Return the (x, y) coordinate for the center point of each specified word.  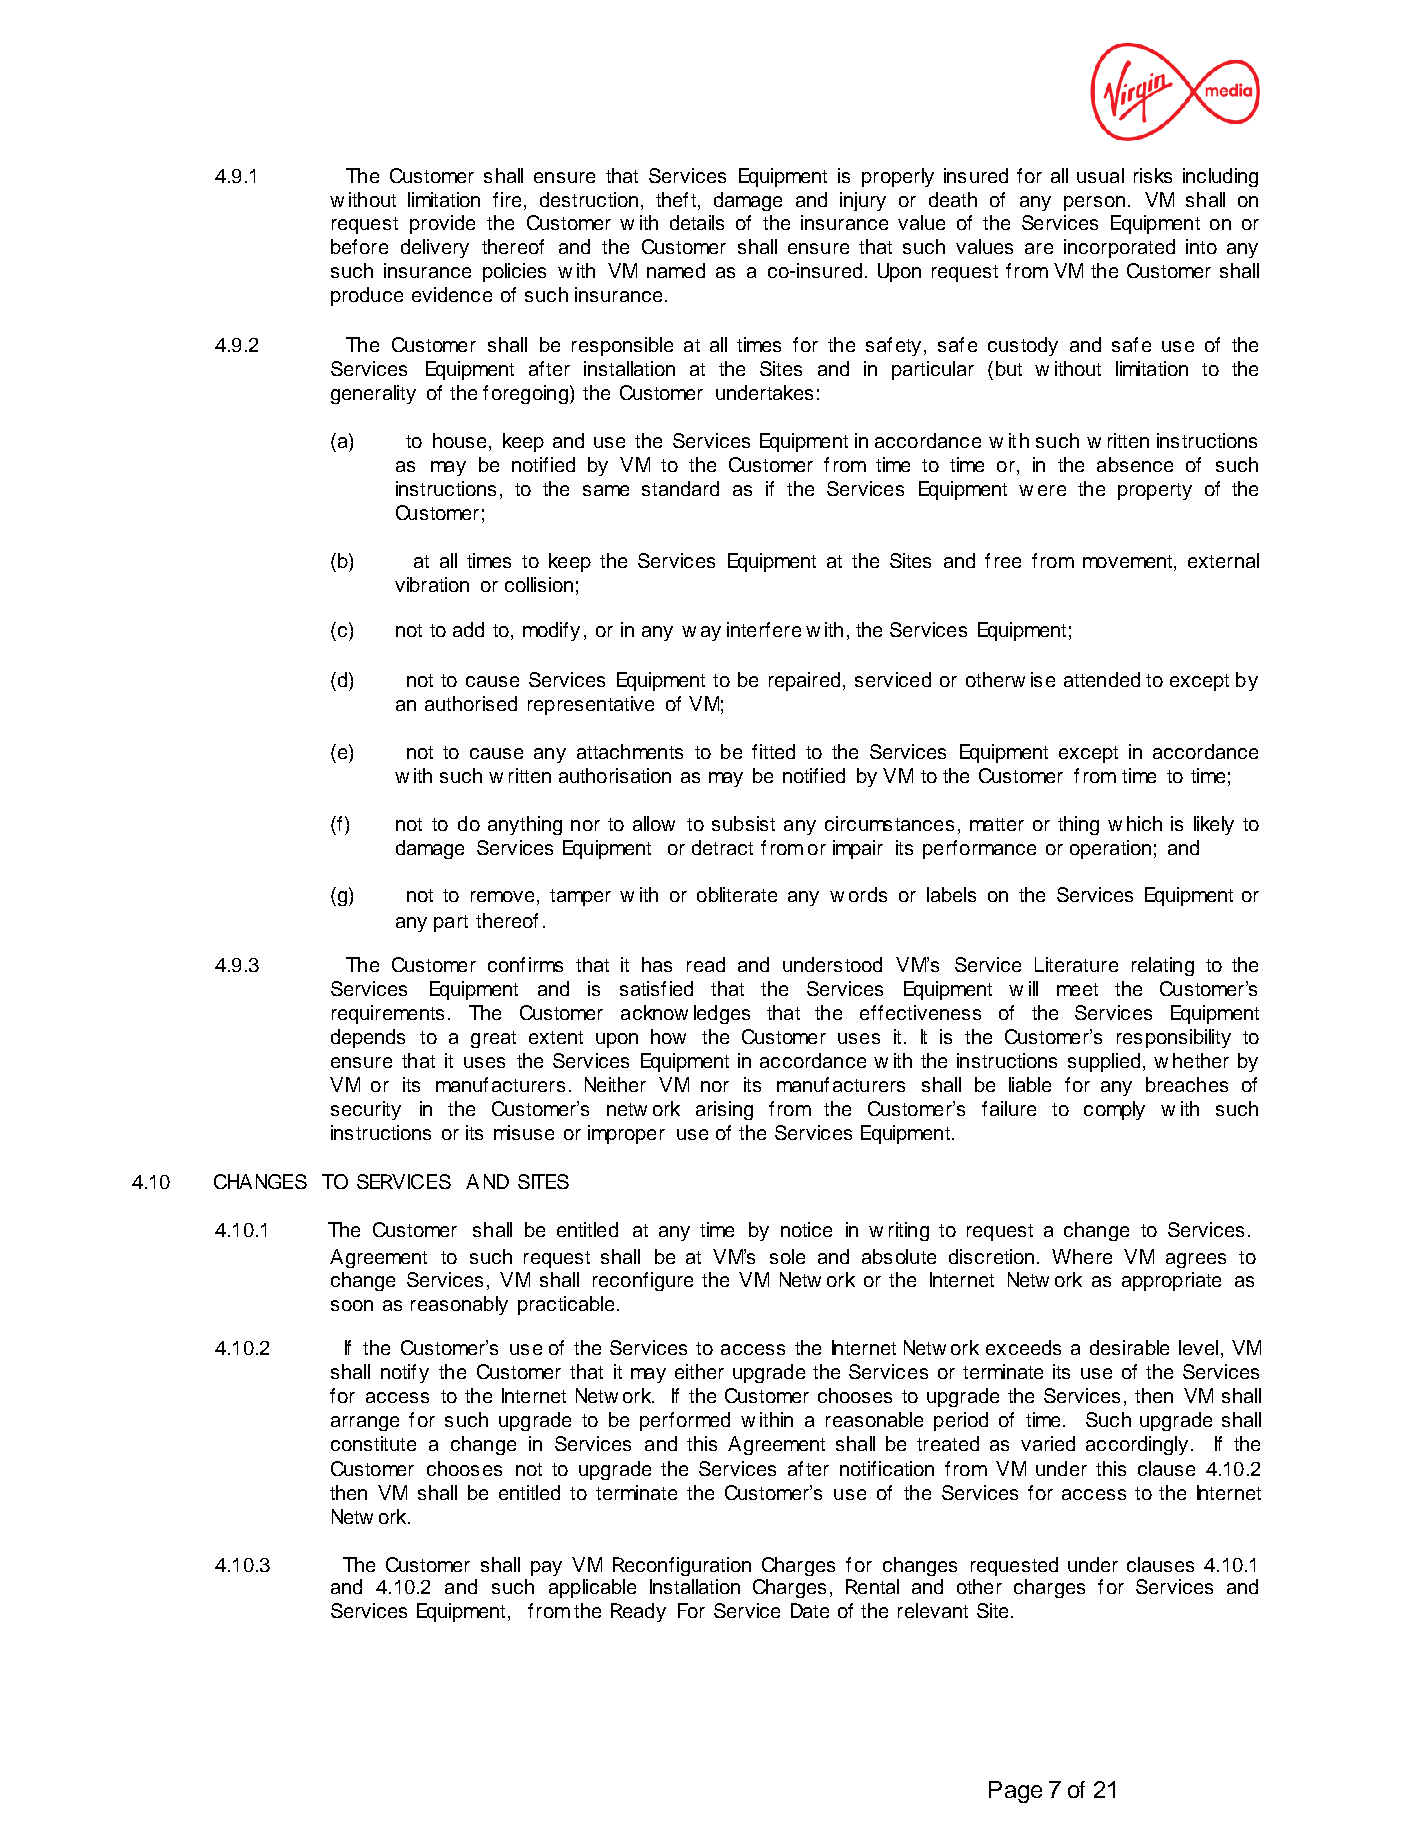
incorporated (1119, 248)
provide (442, 224)
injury (863, 201)
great (493, 1039)
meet (1077, 989)
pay (546, 1568)
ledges (722, 1014)
